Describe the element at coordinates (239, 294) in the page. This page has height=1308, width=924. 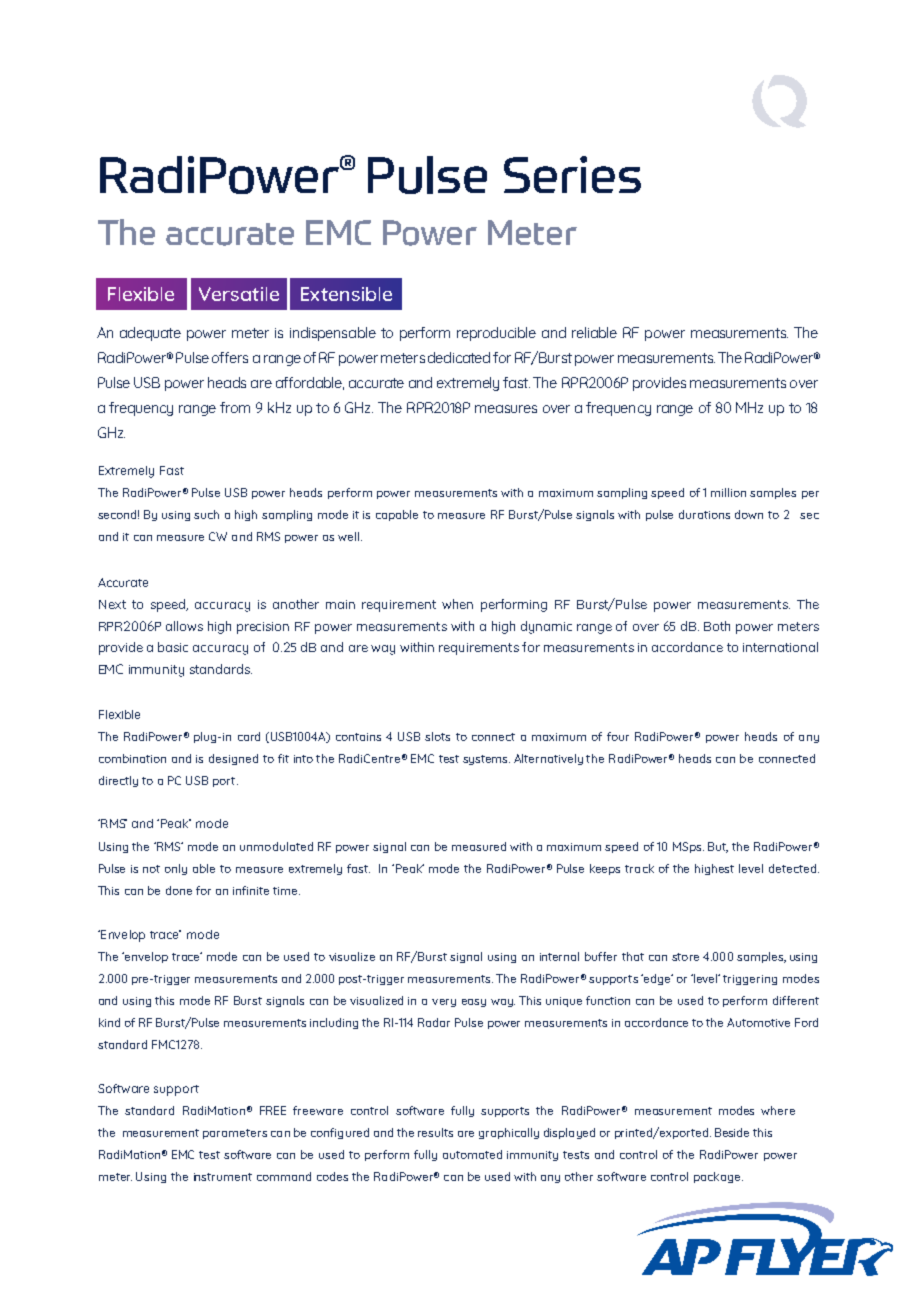
I see `Versatile` at that location.
